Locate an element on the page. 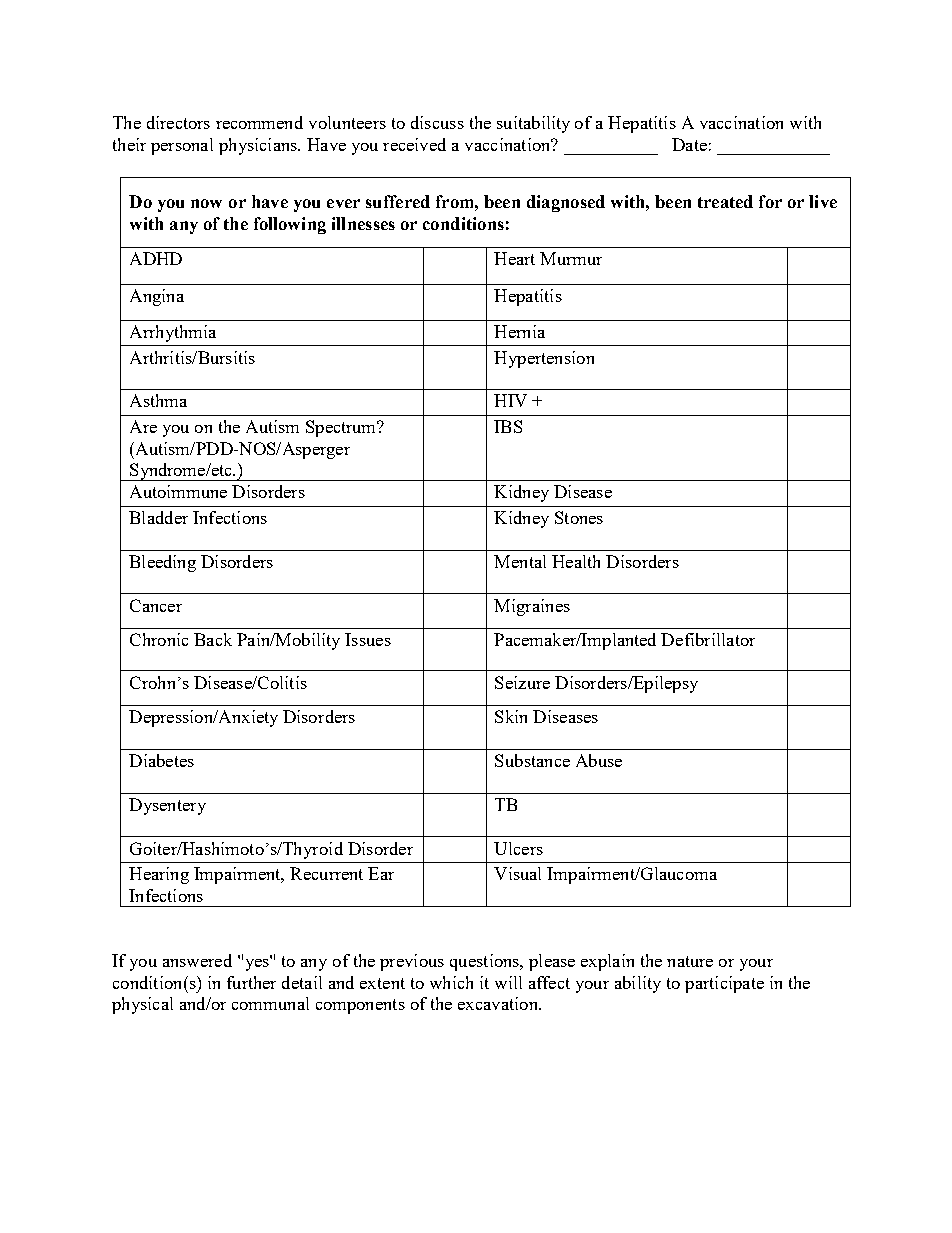 The width and height of the image is (952, 1233). IBS is located at coordinates (508, 426).
